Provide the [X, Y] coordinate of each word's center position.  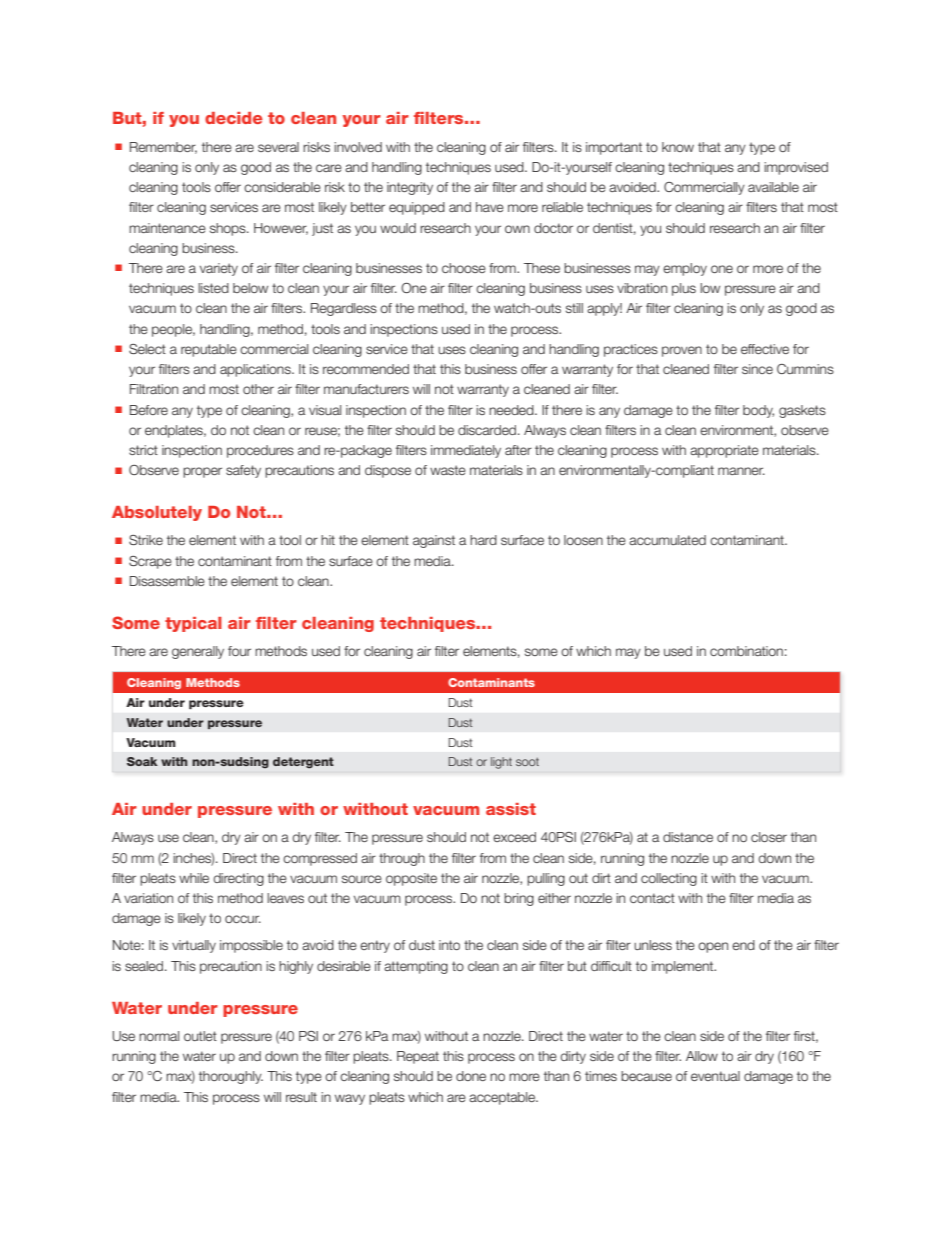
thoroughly [231, 1077]
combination [746, 651]
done [471, 1076]
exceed [514, 837]
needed [512, 410]
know [678, 147]
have [490, 207]
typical [193, 624]
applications [256, 370]
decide [234, 118]
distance [688, 837]
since [757, 369]
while [194, 878]
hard [483, 540]
